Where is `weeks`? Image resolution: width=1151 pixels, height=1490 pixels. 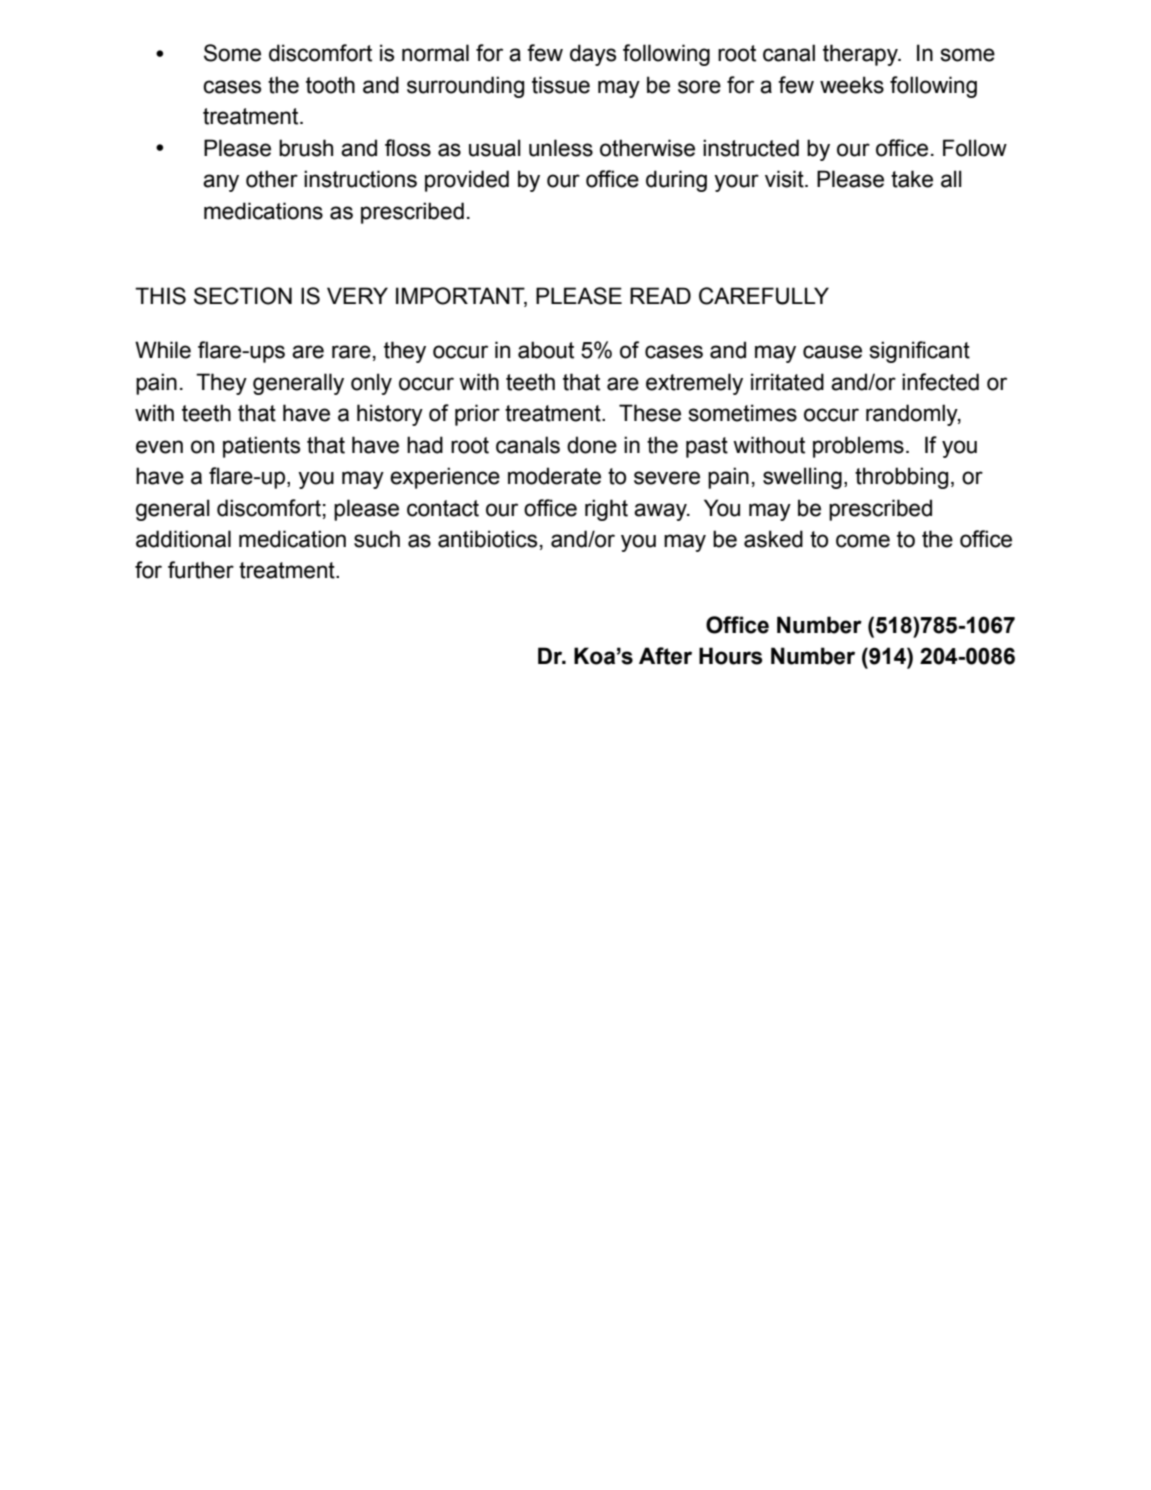
weeks is located at coordinates (852, 85).
